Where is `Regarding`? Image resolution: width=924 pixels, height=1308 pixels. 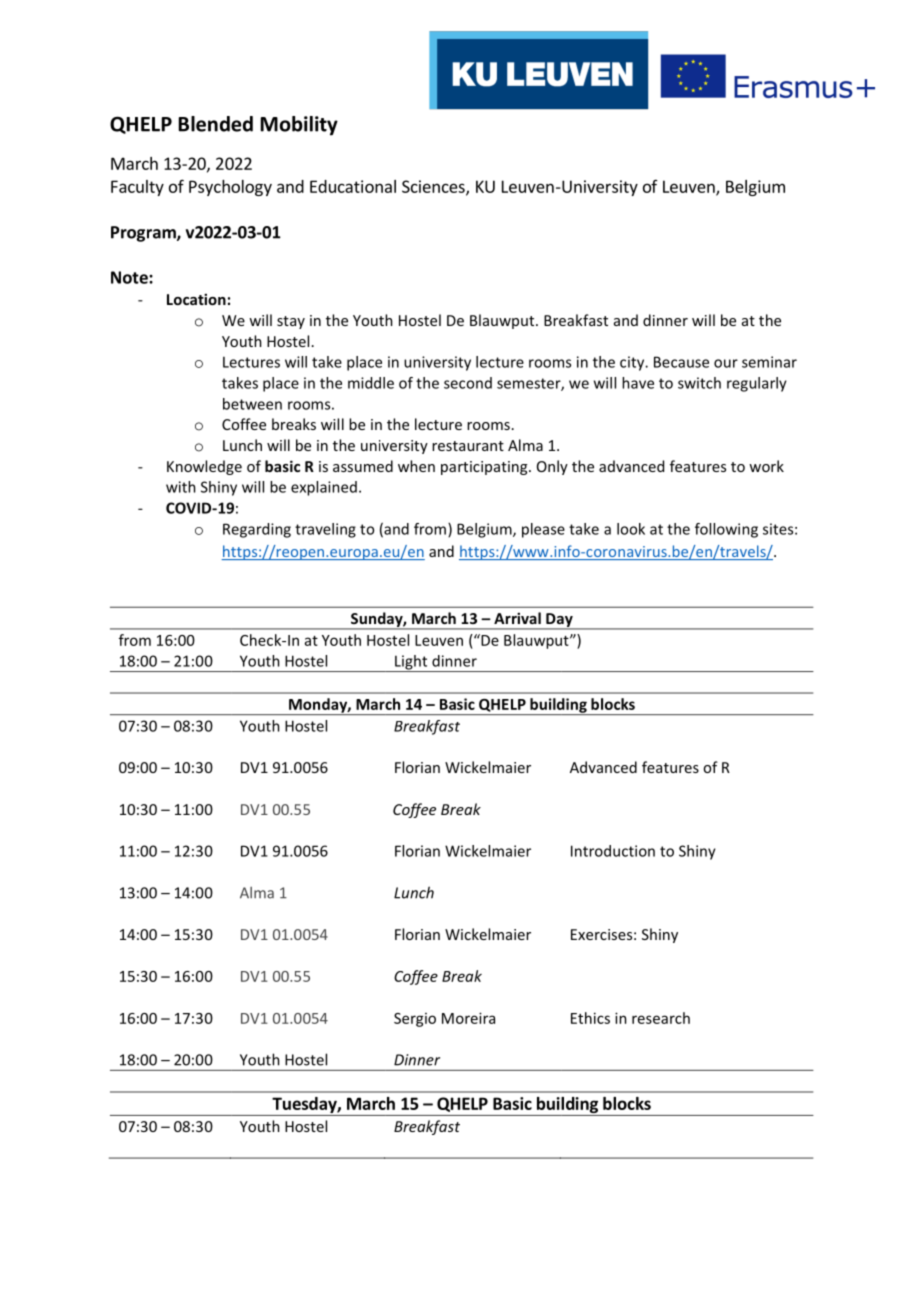 Regarding is located at coordinates (257, 530).
